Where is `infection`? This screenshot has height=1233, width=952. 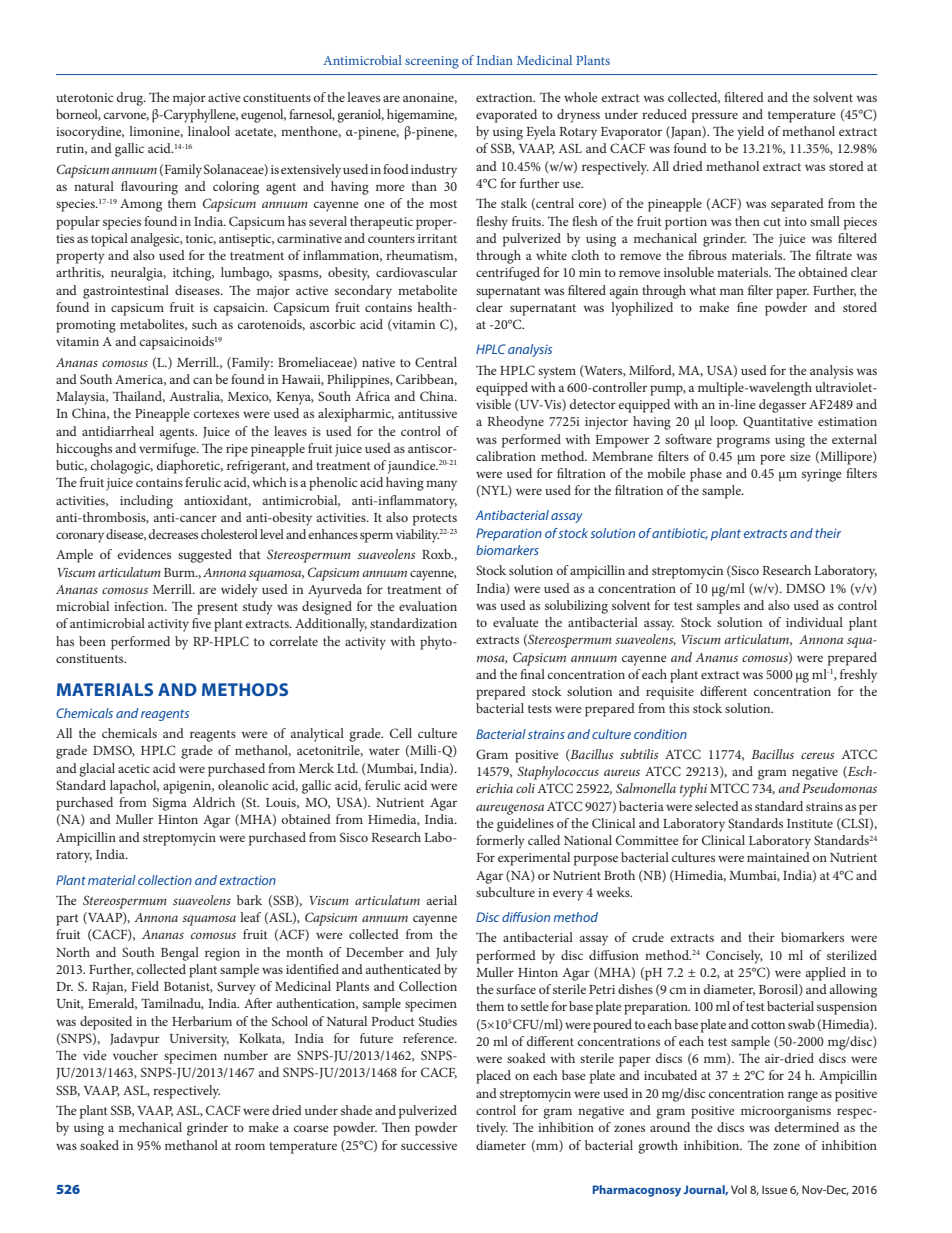
infection is located at coordinates (140, 606).
